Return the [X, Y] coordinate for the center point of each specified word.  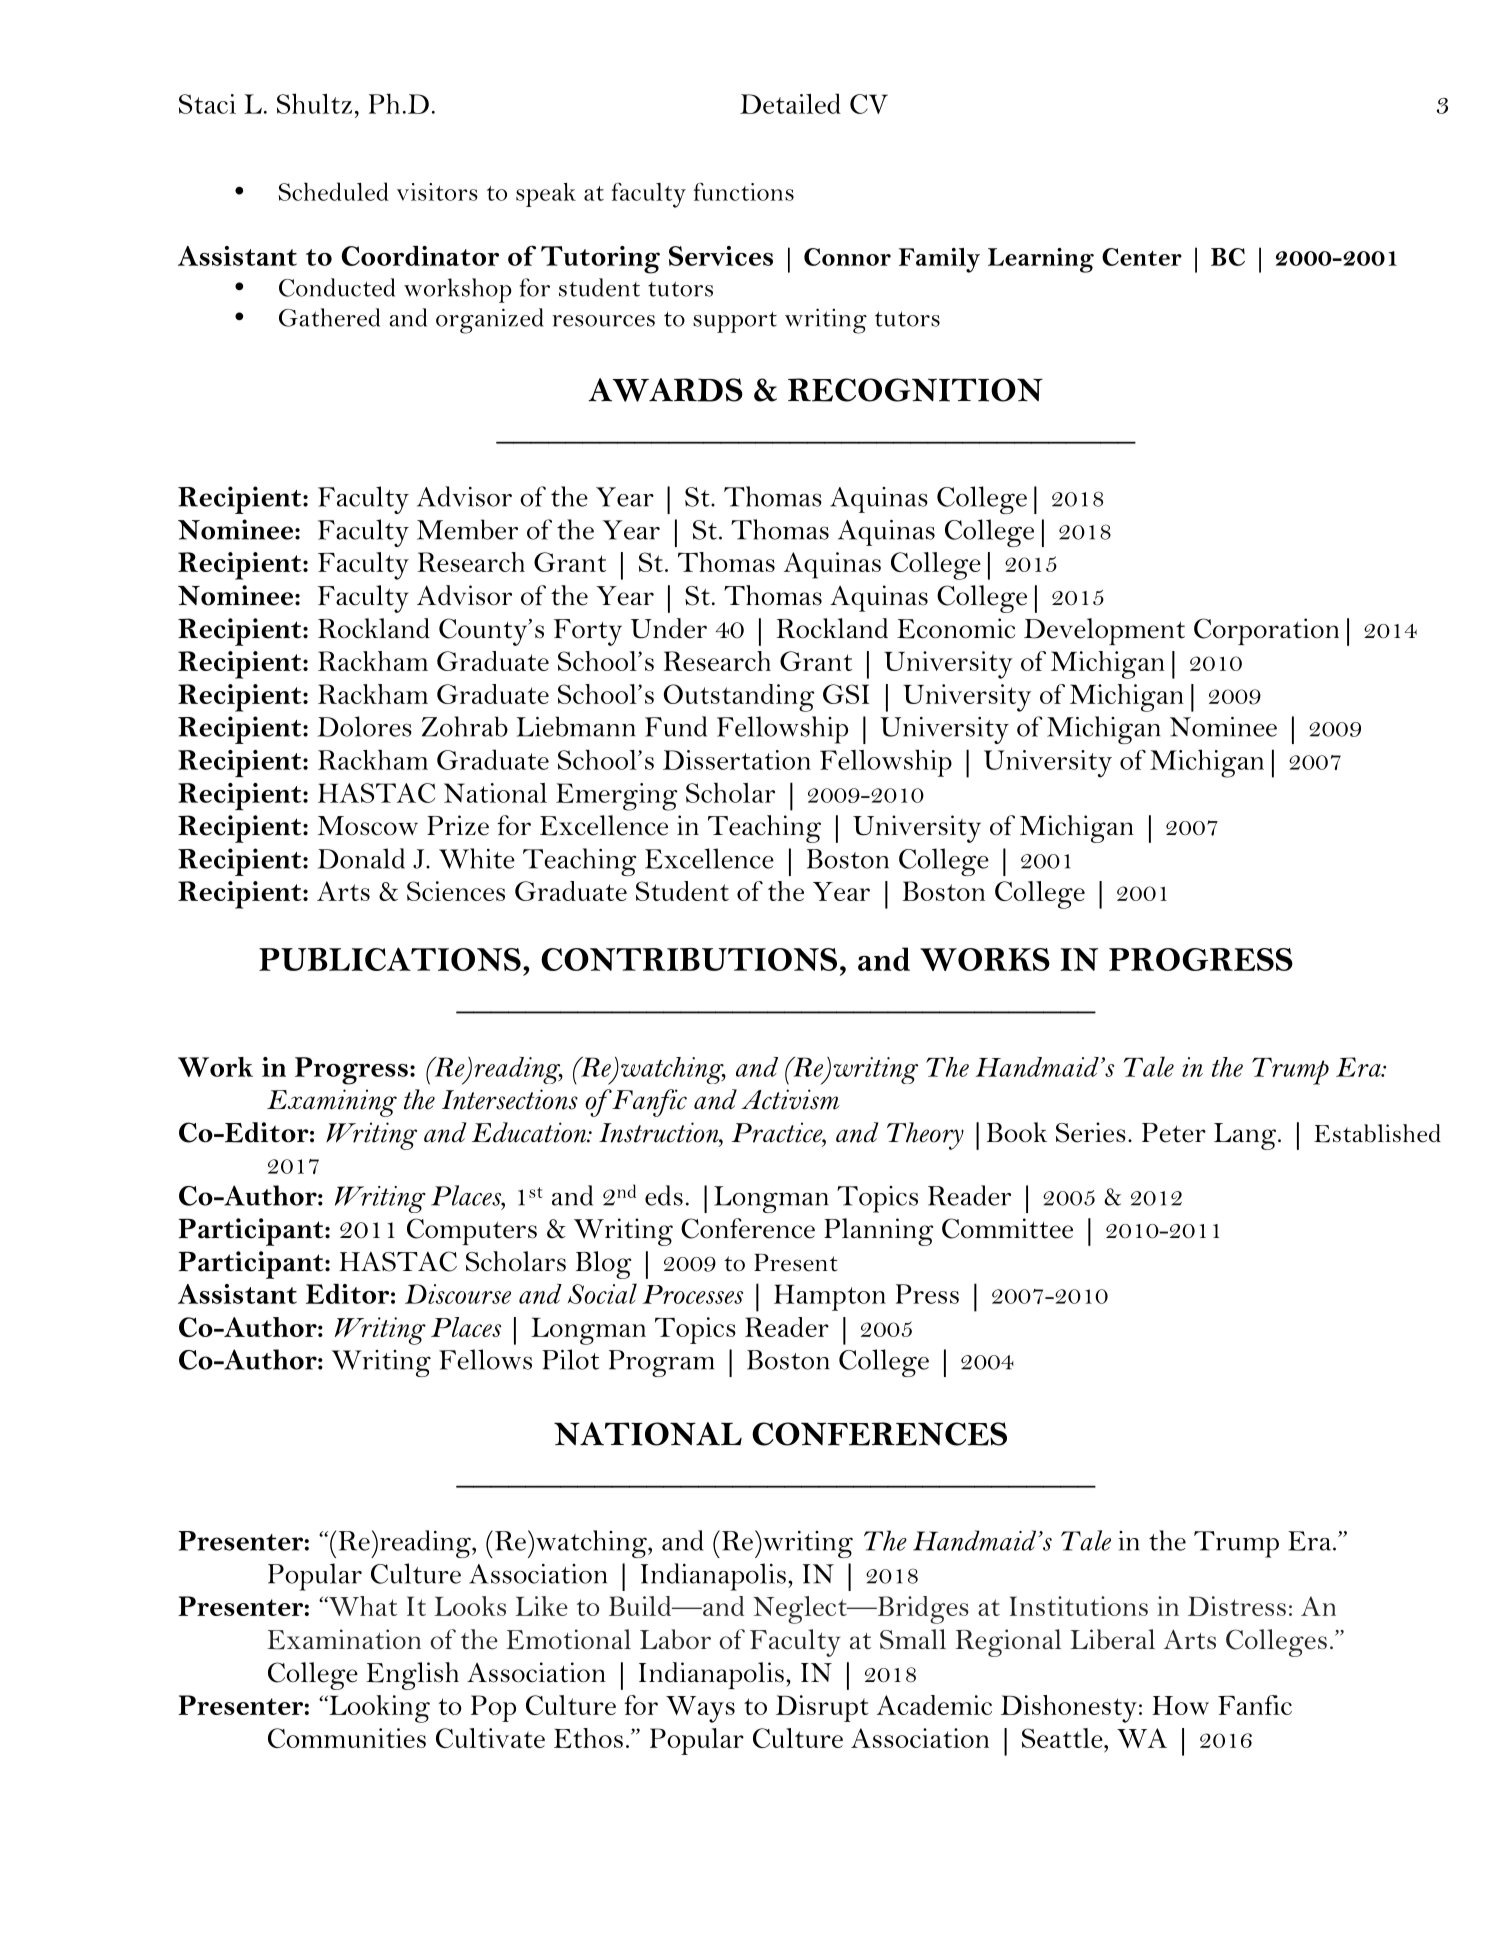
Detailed [790, 103]
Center [1142, 257]
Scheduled [333, 191]
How [1180, 1705]
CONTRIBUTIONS [689, 959]
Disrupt [822, 1708]
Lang [1245, 1136]
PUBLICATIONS [390, 959]
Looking [378, 1709]
